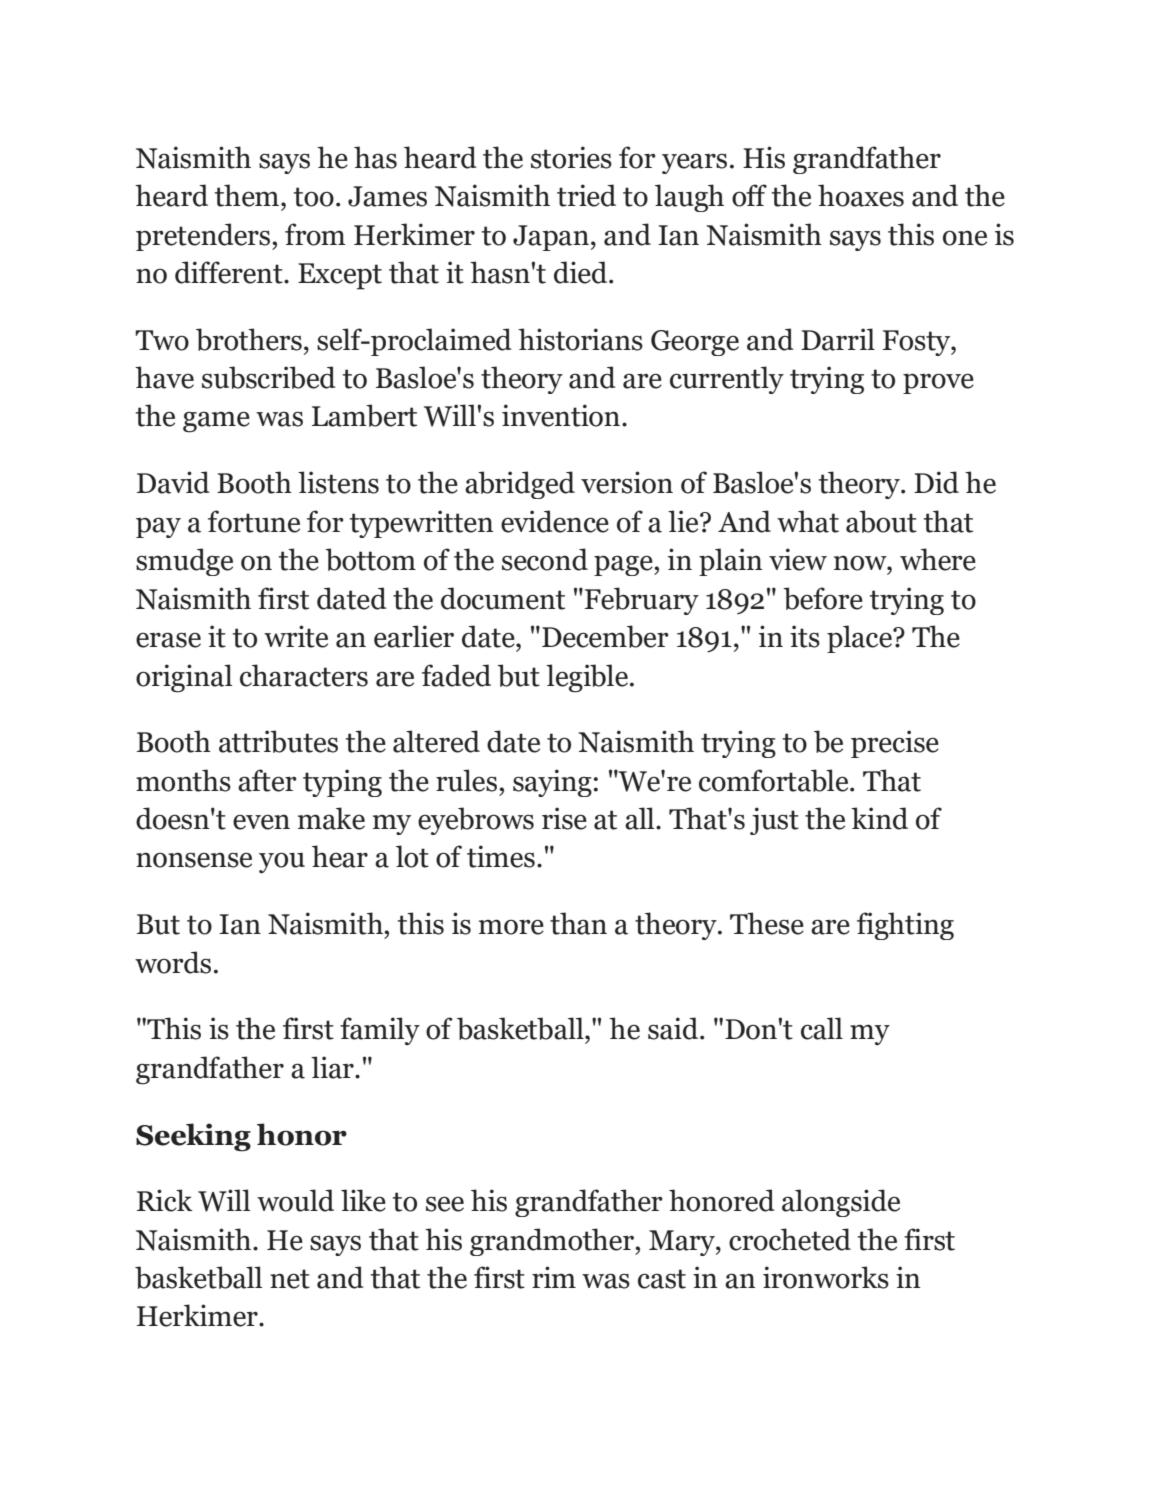 Image resolution: width=1153 pixels, height=1492 pixels. I want to click on fighting, so click(905, 926).
